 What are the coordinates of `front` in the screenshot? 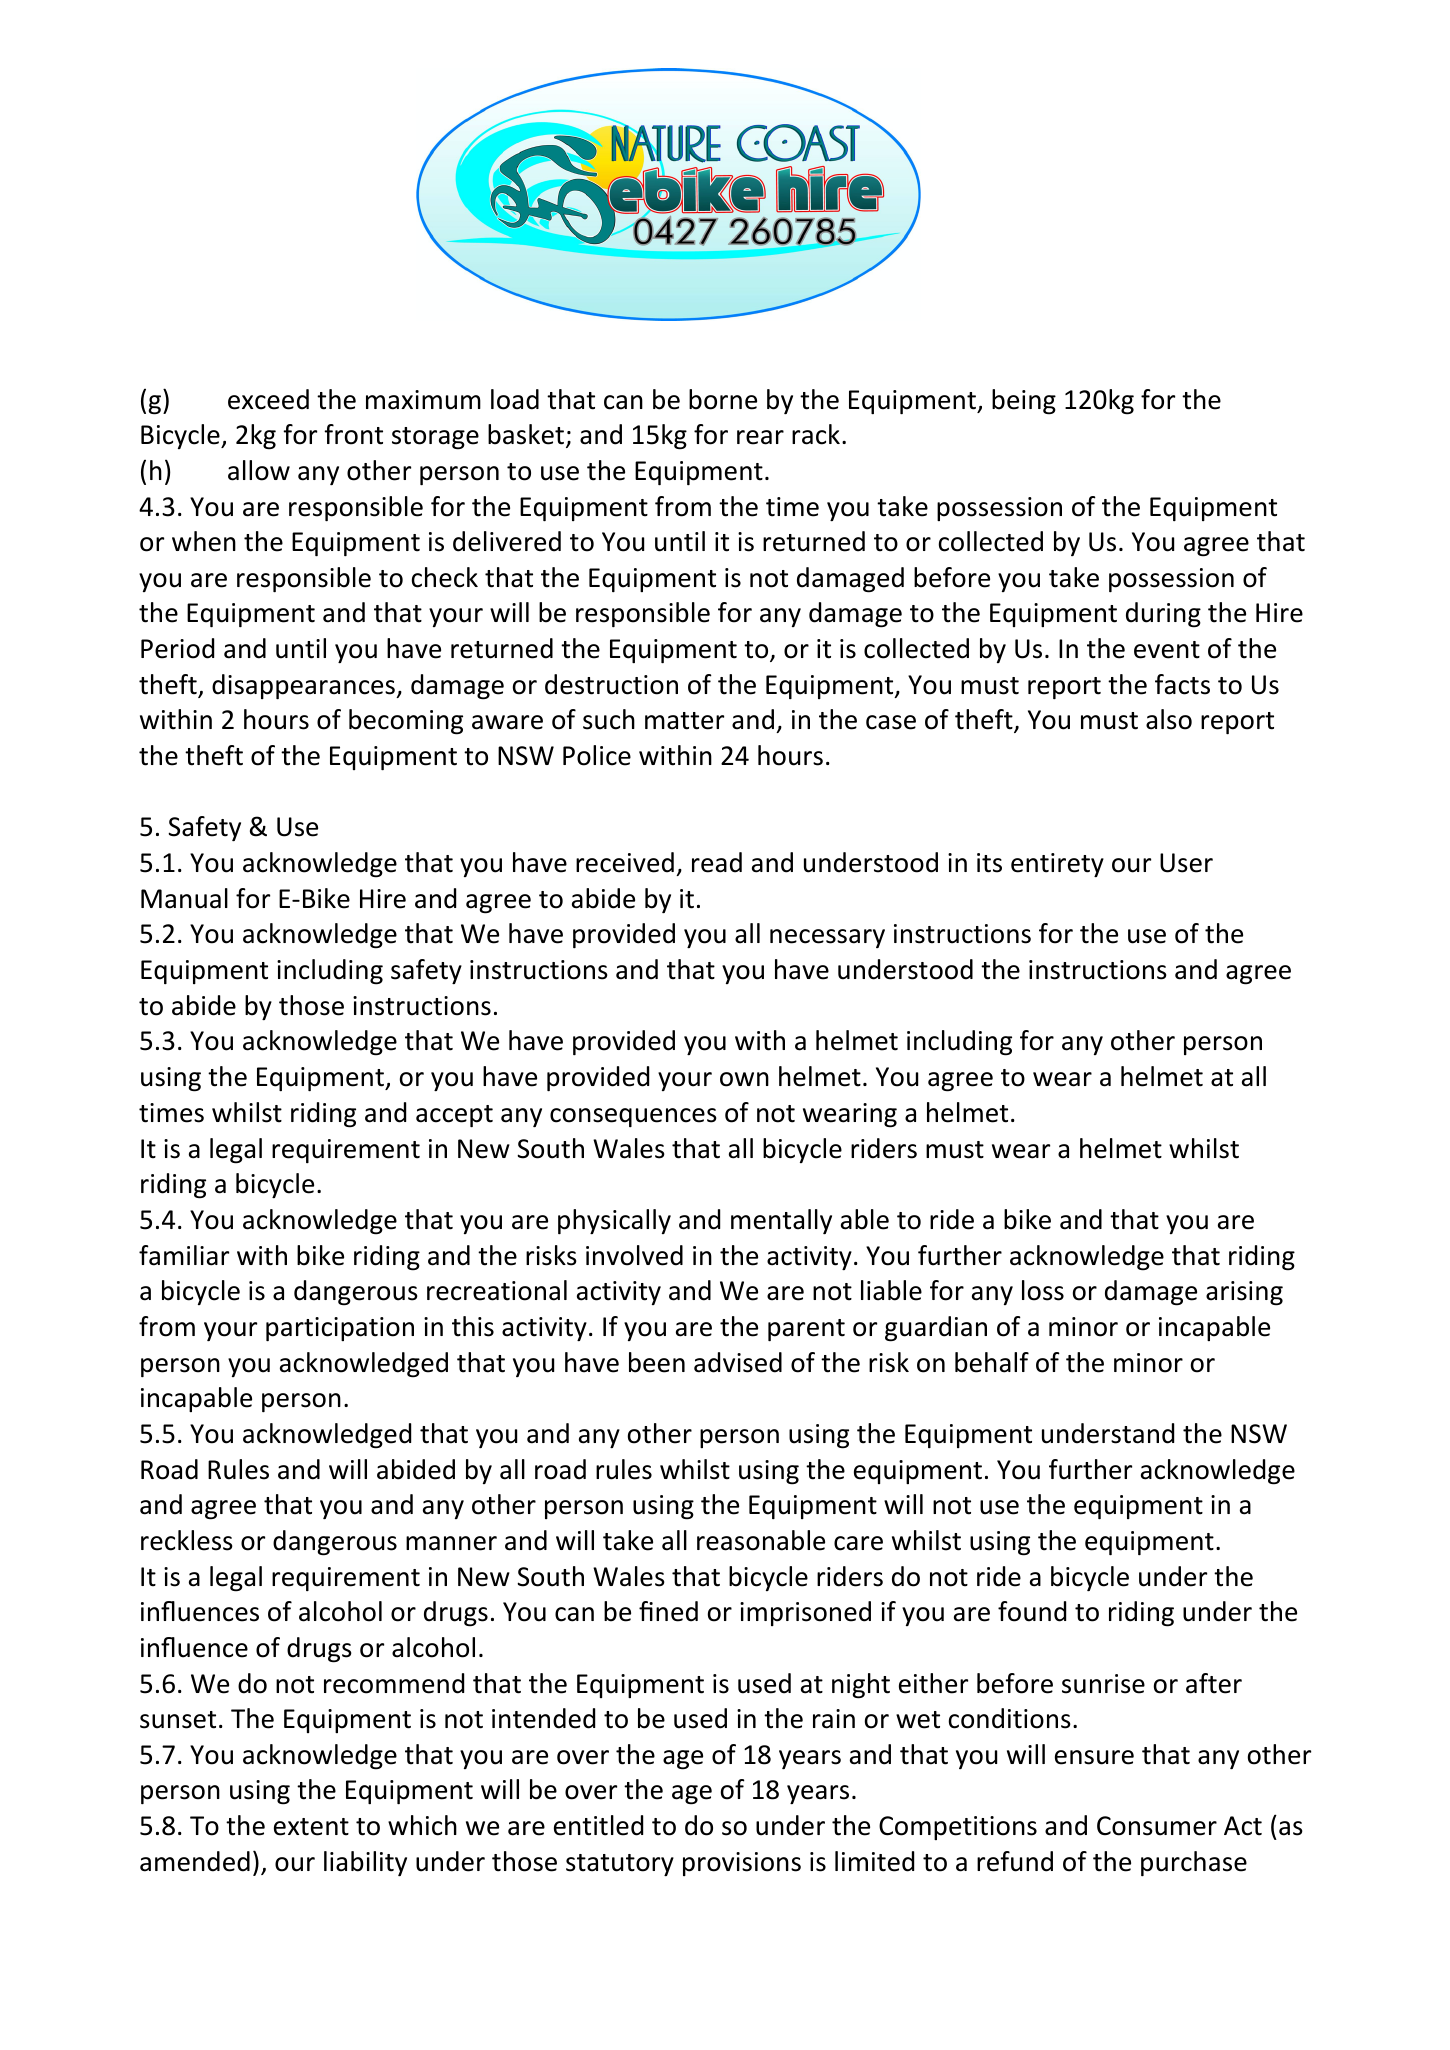 It's located at (353, 434).
